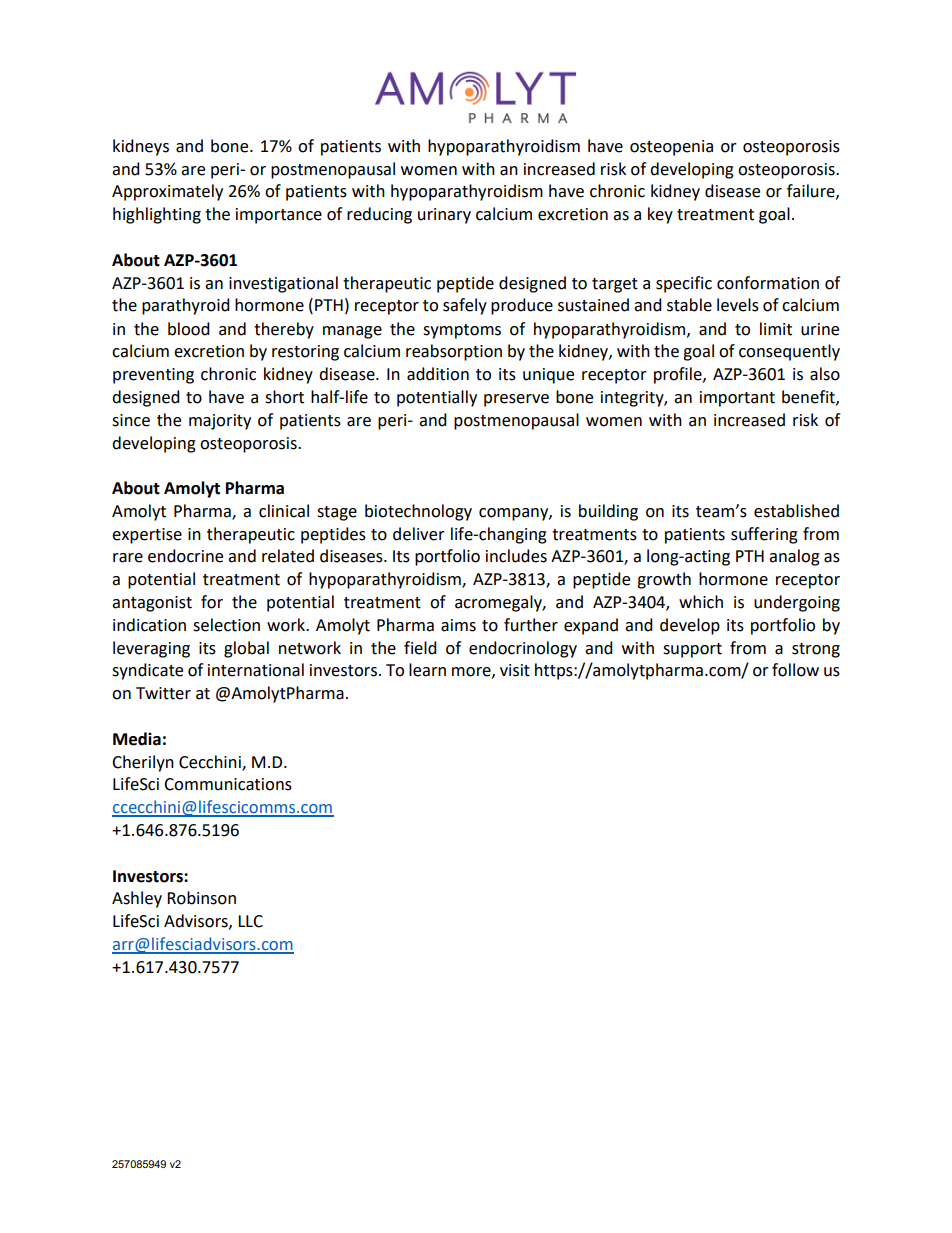  What do you see at coordinates (185, 556) in the page?
I see `endocrine` at bounding box center [185, 556].
